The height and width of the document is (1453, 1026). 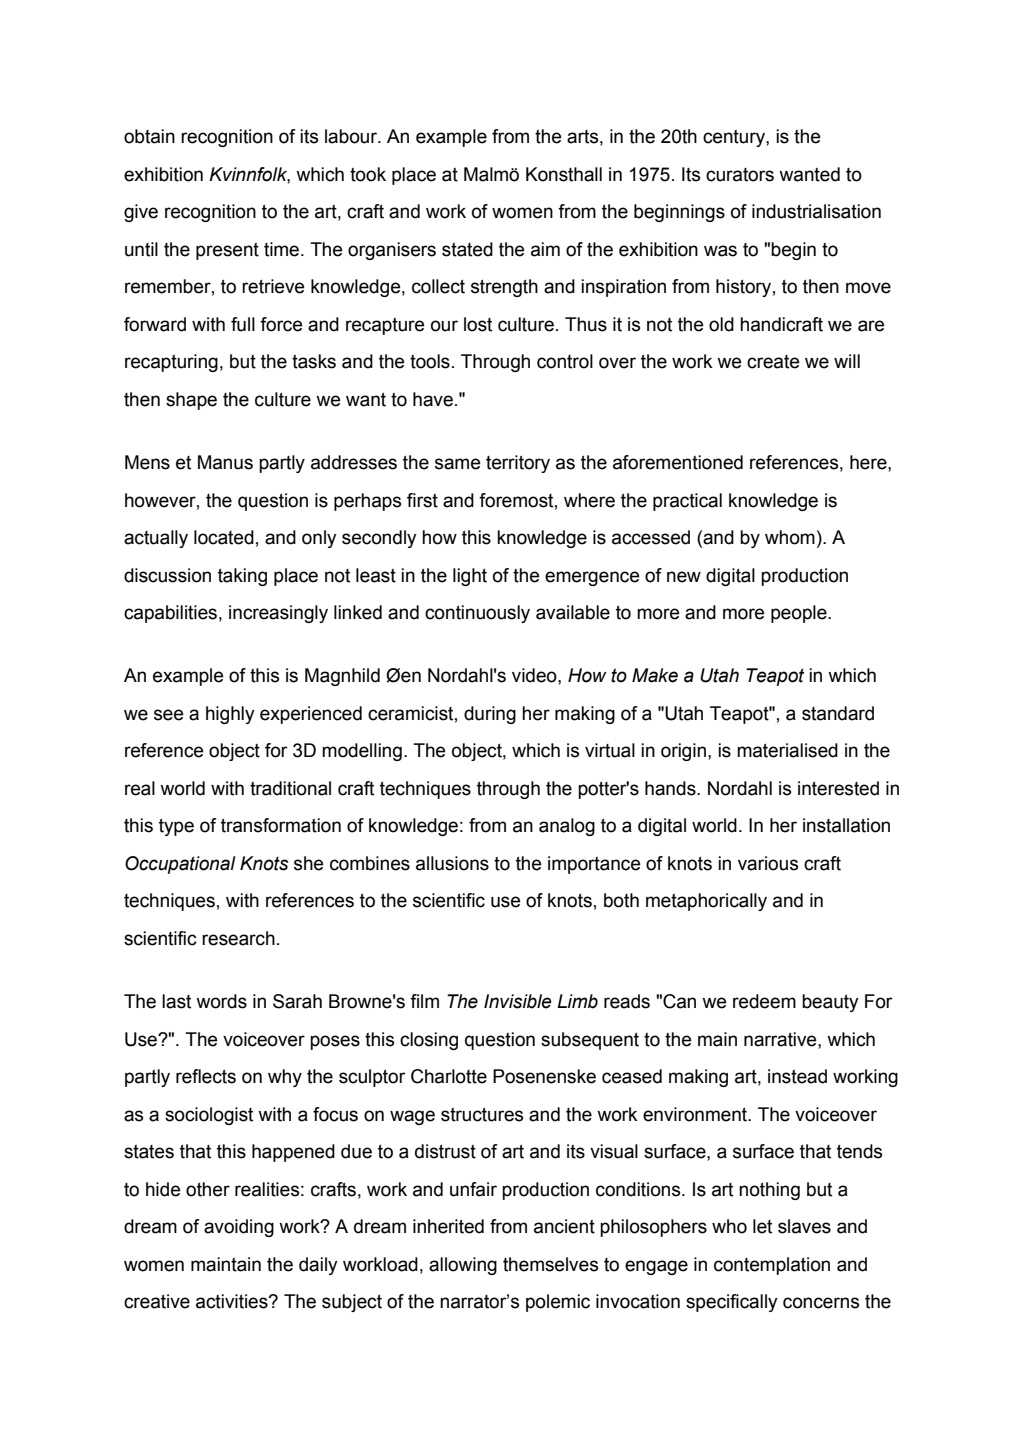 I want to click on during, so click(x=490, y=715).
